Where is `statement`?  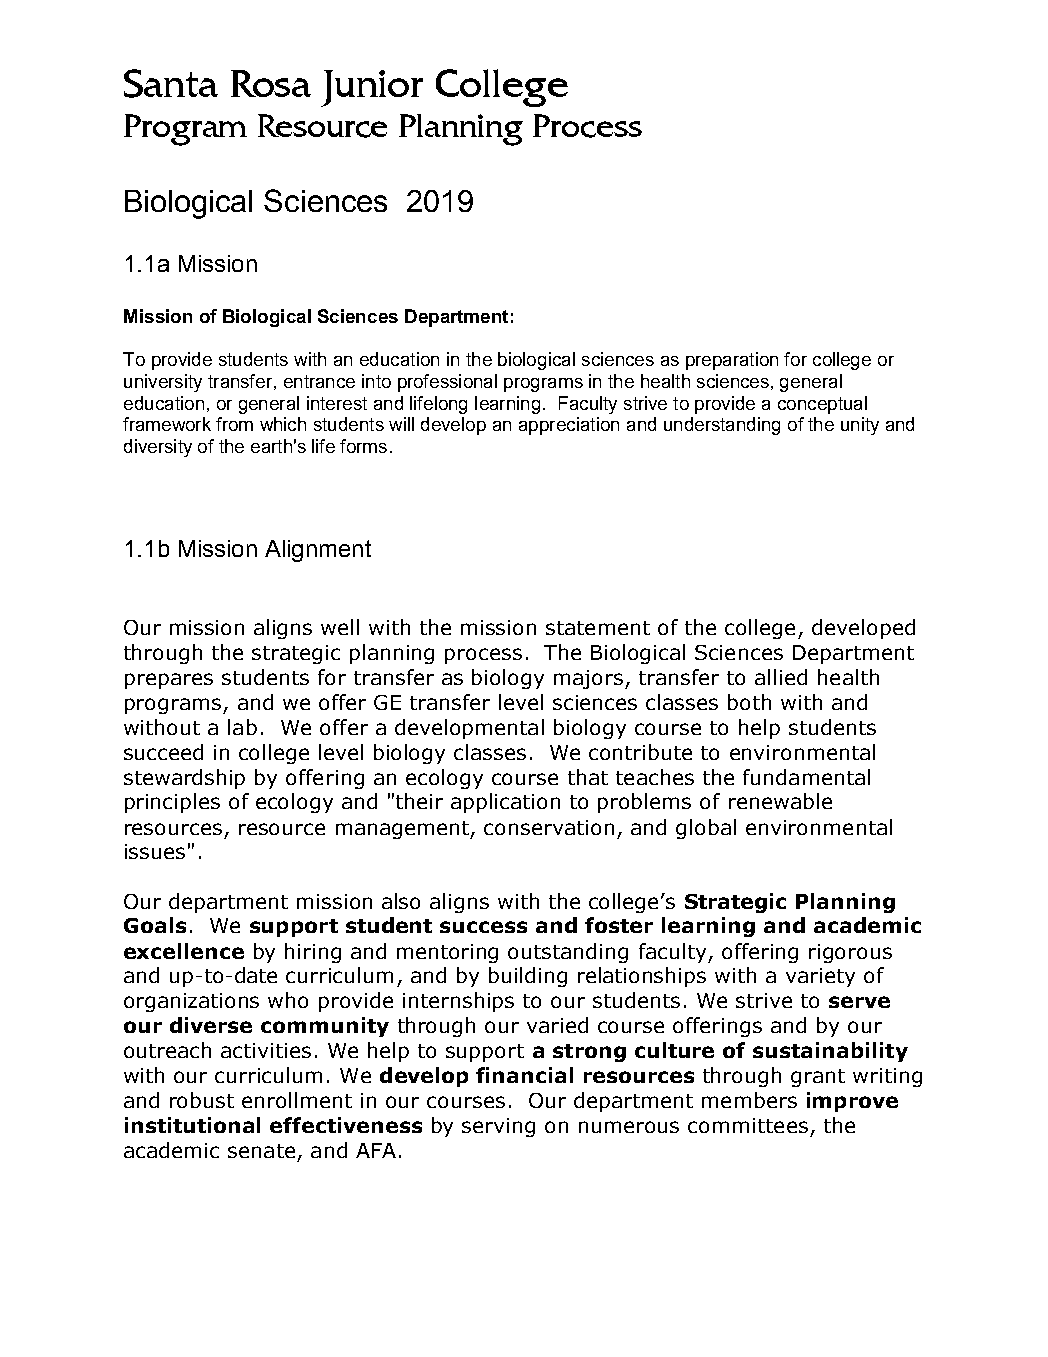
statement is located at coordinates (598, 628).
